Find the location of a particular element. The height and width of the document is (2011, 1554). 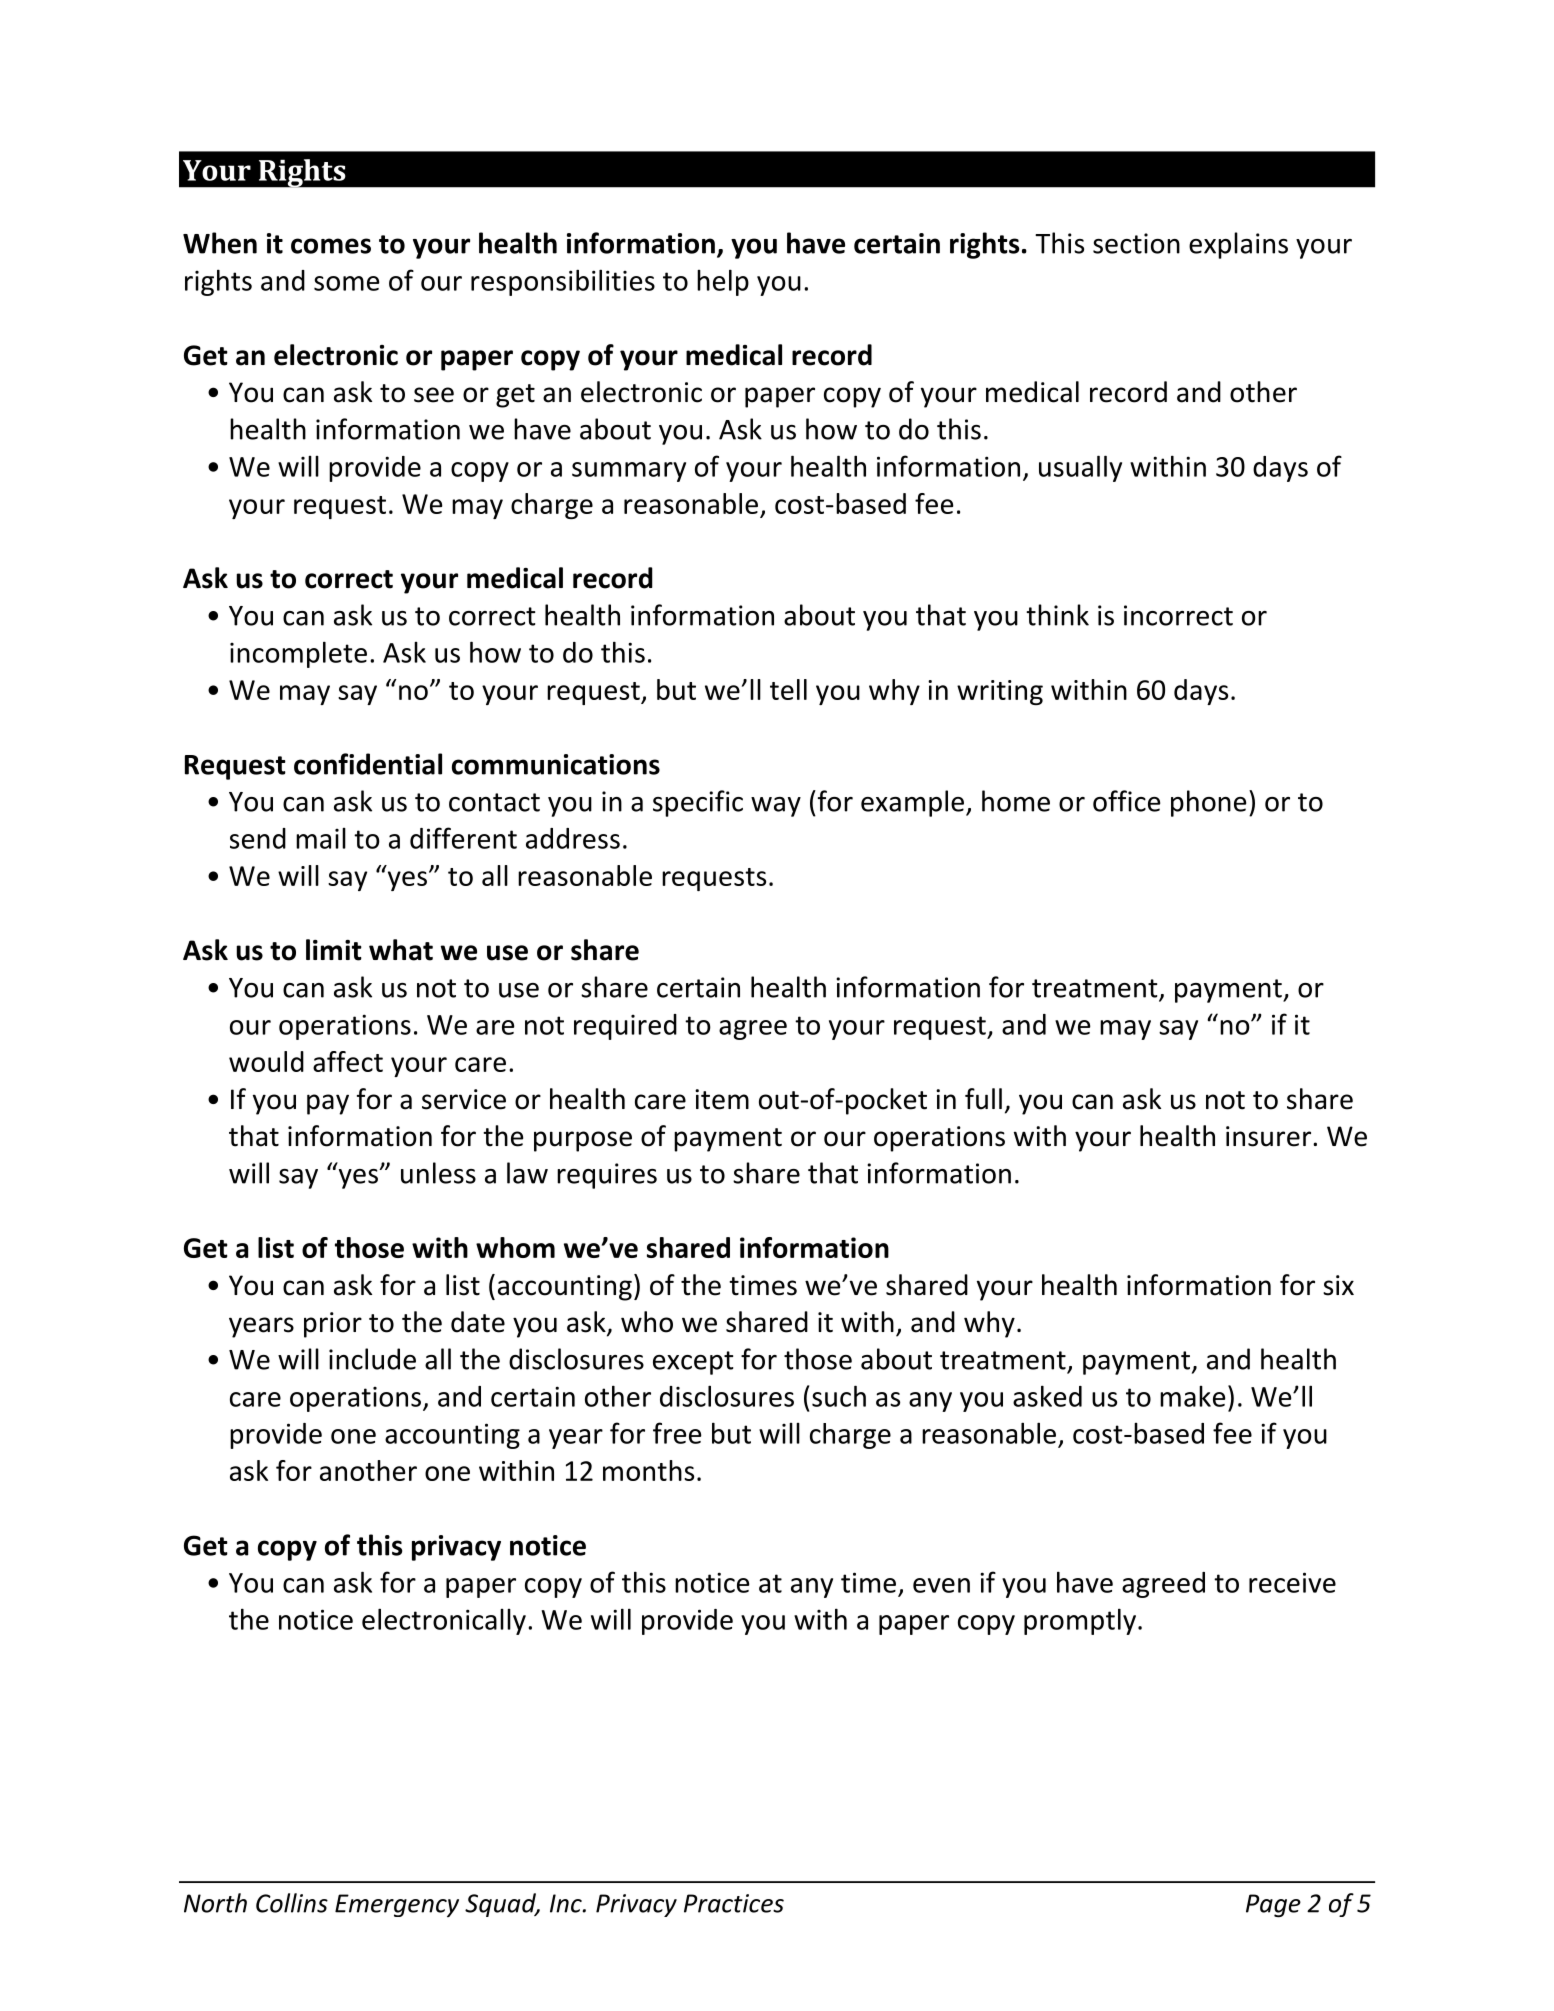

Page is located at coordinates (1273, 1906).
